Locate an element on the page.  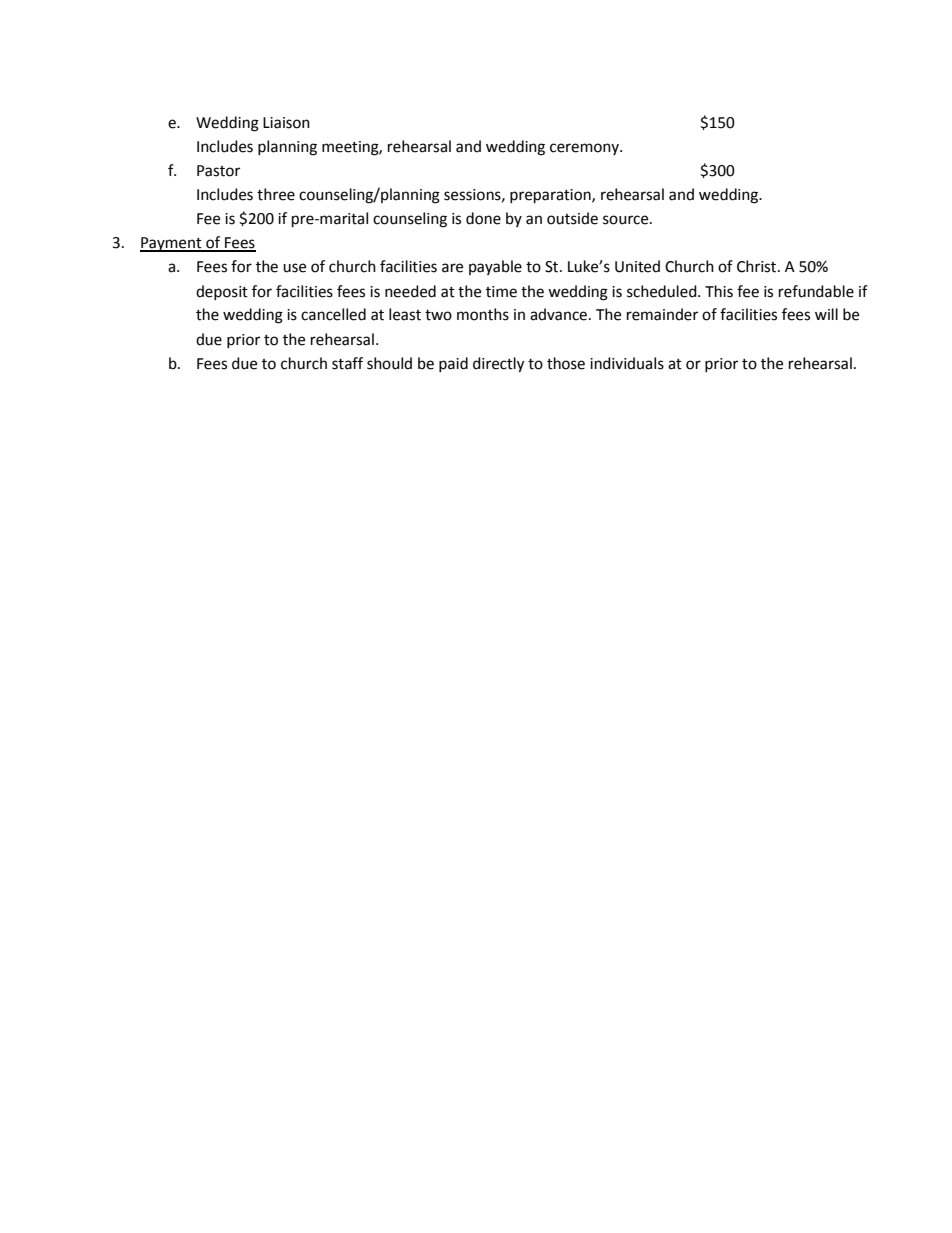
outside is located at coordinates (572, 218).
